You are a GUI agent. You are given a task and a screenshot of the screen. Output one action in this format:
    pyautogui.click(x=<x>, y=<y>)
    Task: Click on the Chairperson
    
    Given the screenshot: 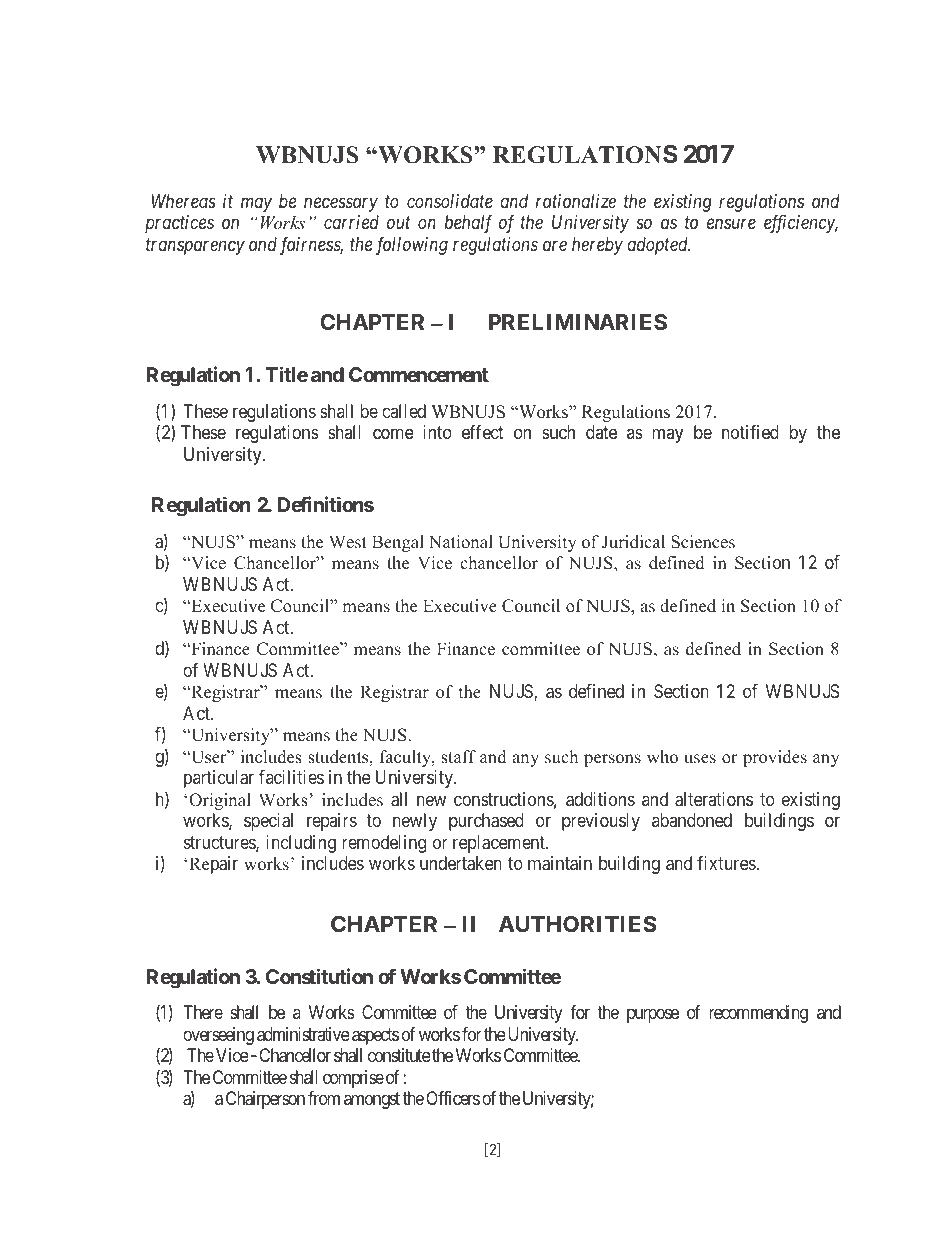 What is the action you would take?
    pyautogui.click(x=265, y=1100)
